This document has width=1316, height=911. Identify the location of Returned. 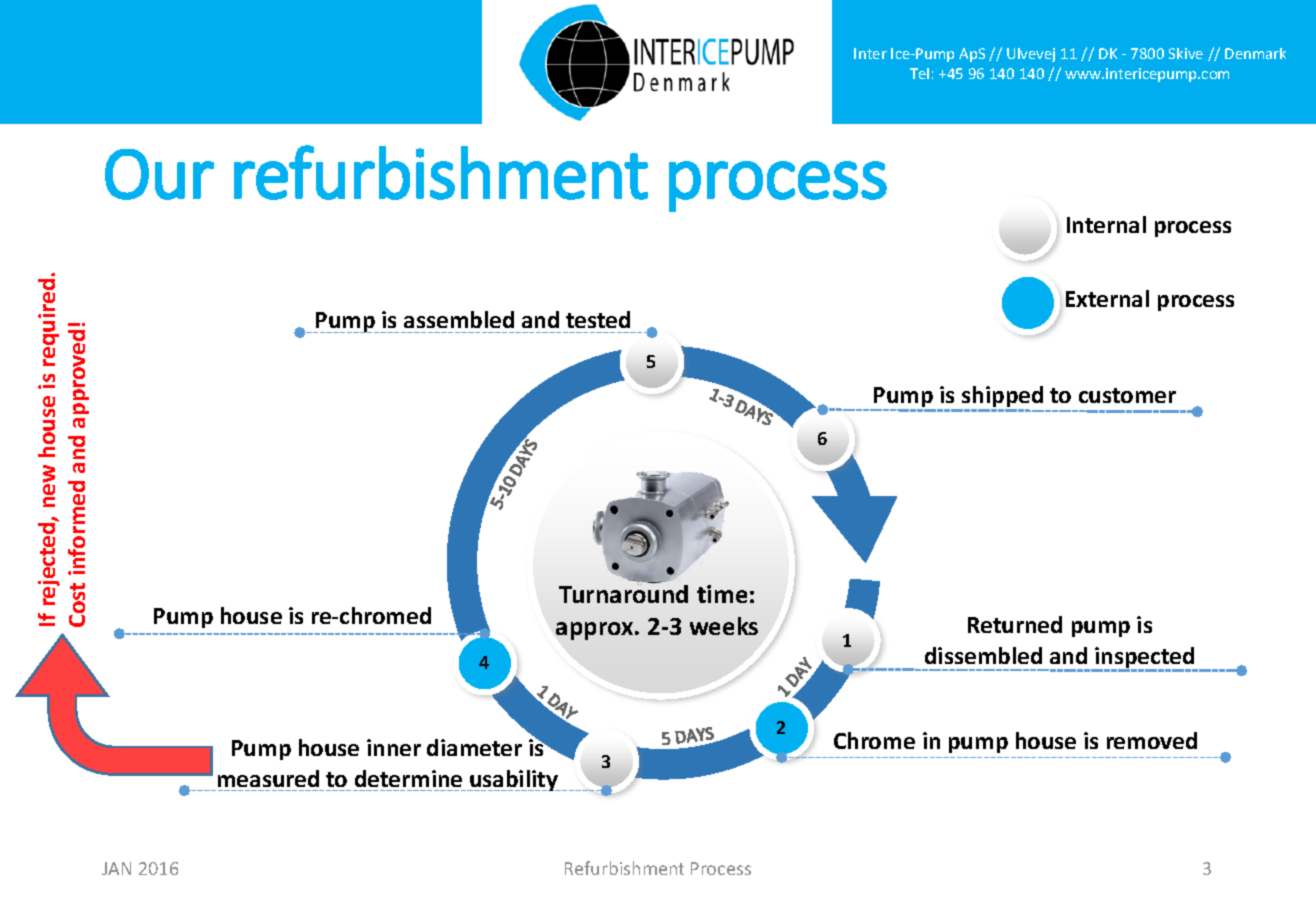
(1015, 624).
